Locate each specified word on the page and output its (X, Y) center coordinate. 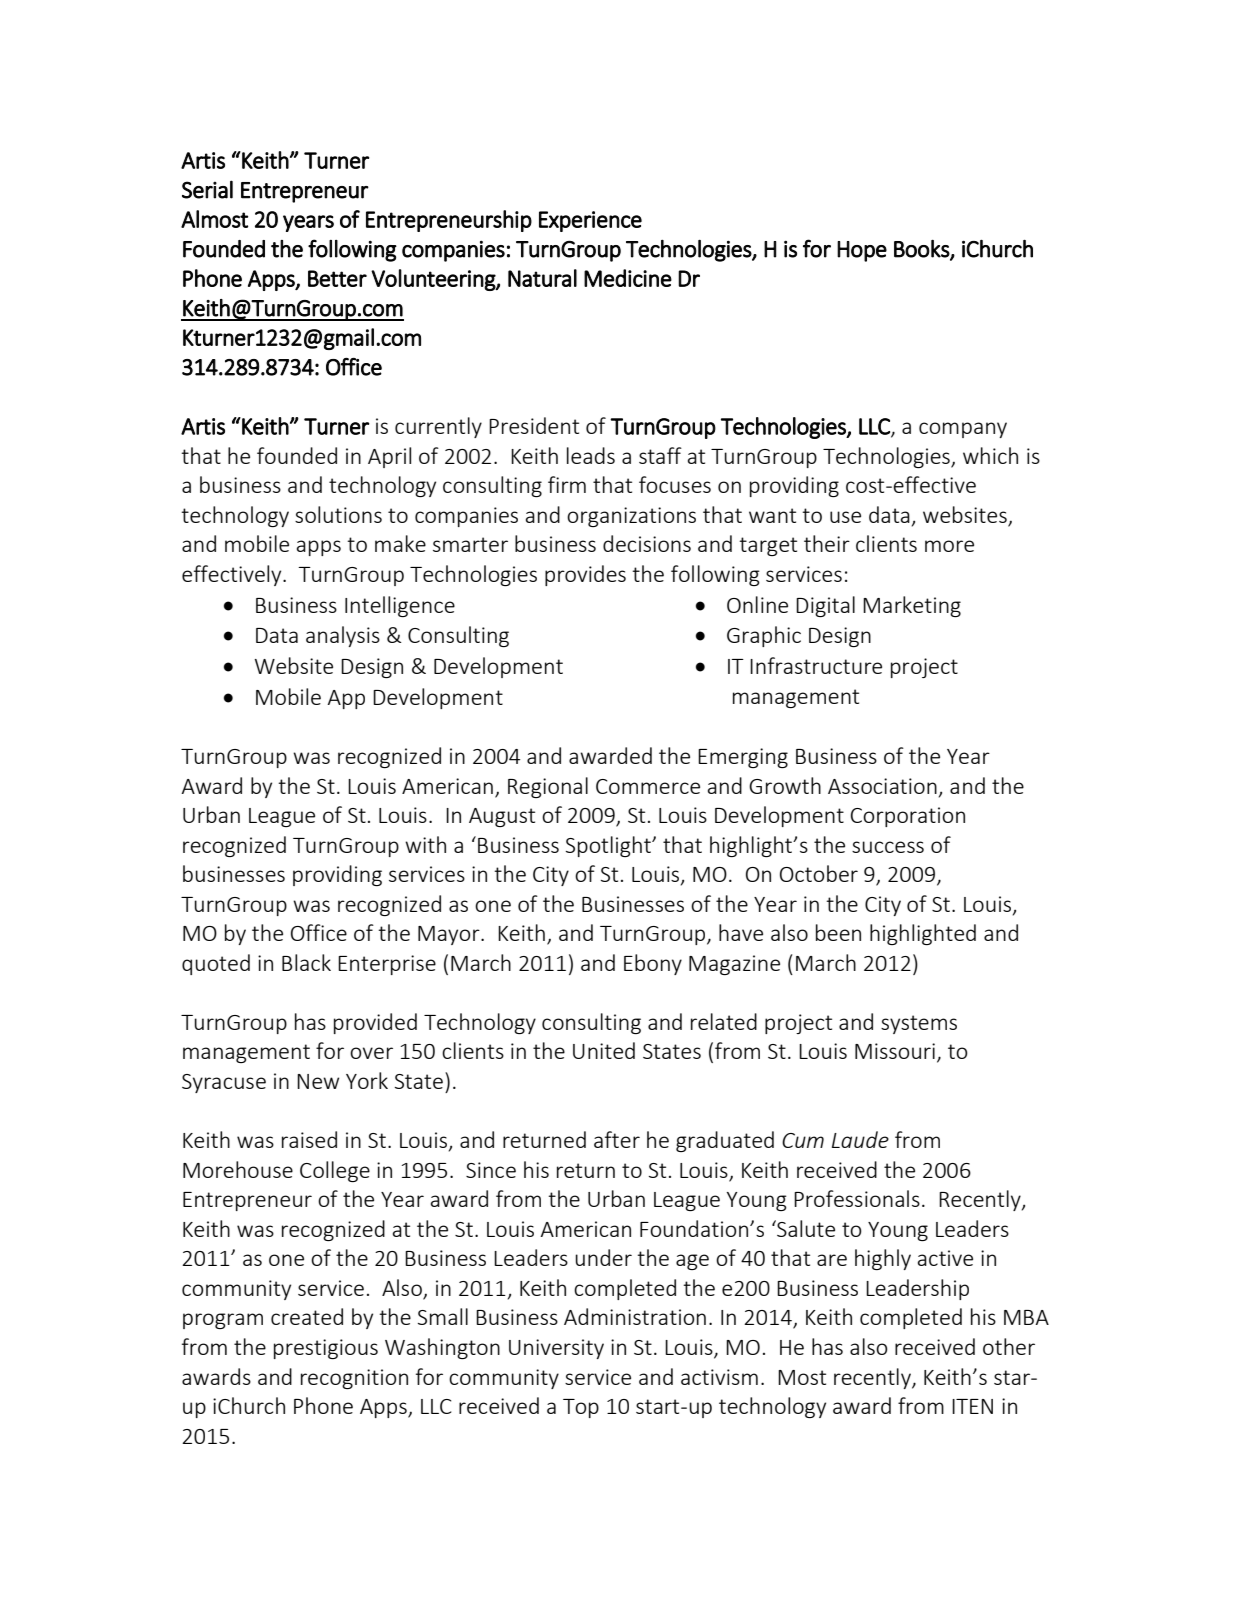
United (604, 1050)
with (425, 844)
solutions (338, 514)
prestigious (326, 1349)
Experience (590, 221)
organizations (631, 517)
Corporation (908, 817)
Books (922, 249)
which (990, 455)
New (318, 1081)
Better (337, 278)
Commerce (648, 786)
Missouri (895, 1051)
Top (581, 1408)
